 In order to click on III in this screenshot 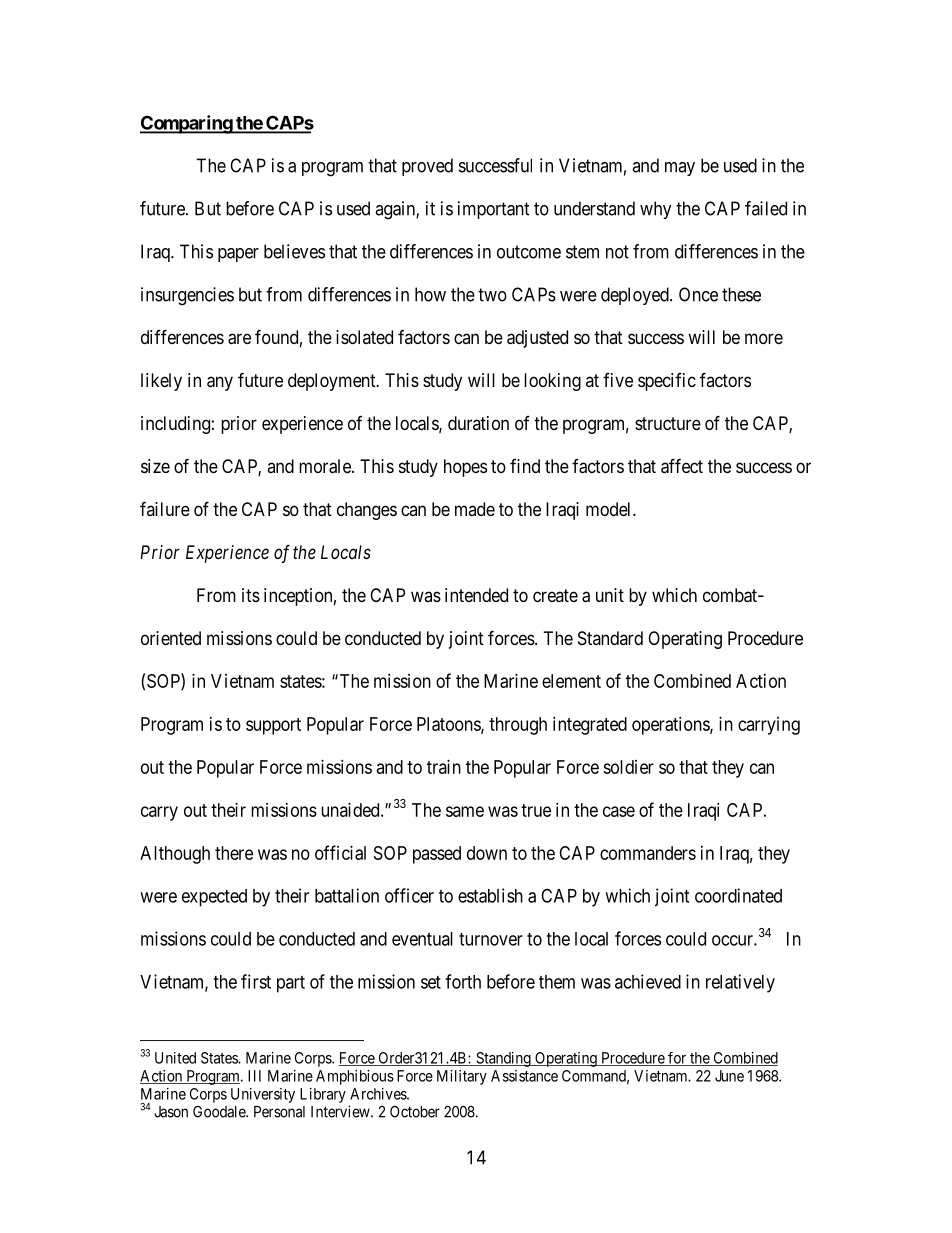, I will do `click(254, 1076)`.
